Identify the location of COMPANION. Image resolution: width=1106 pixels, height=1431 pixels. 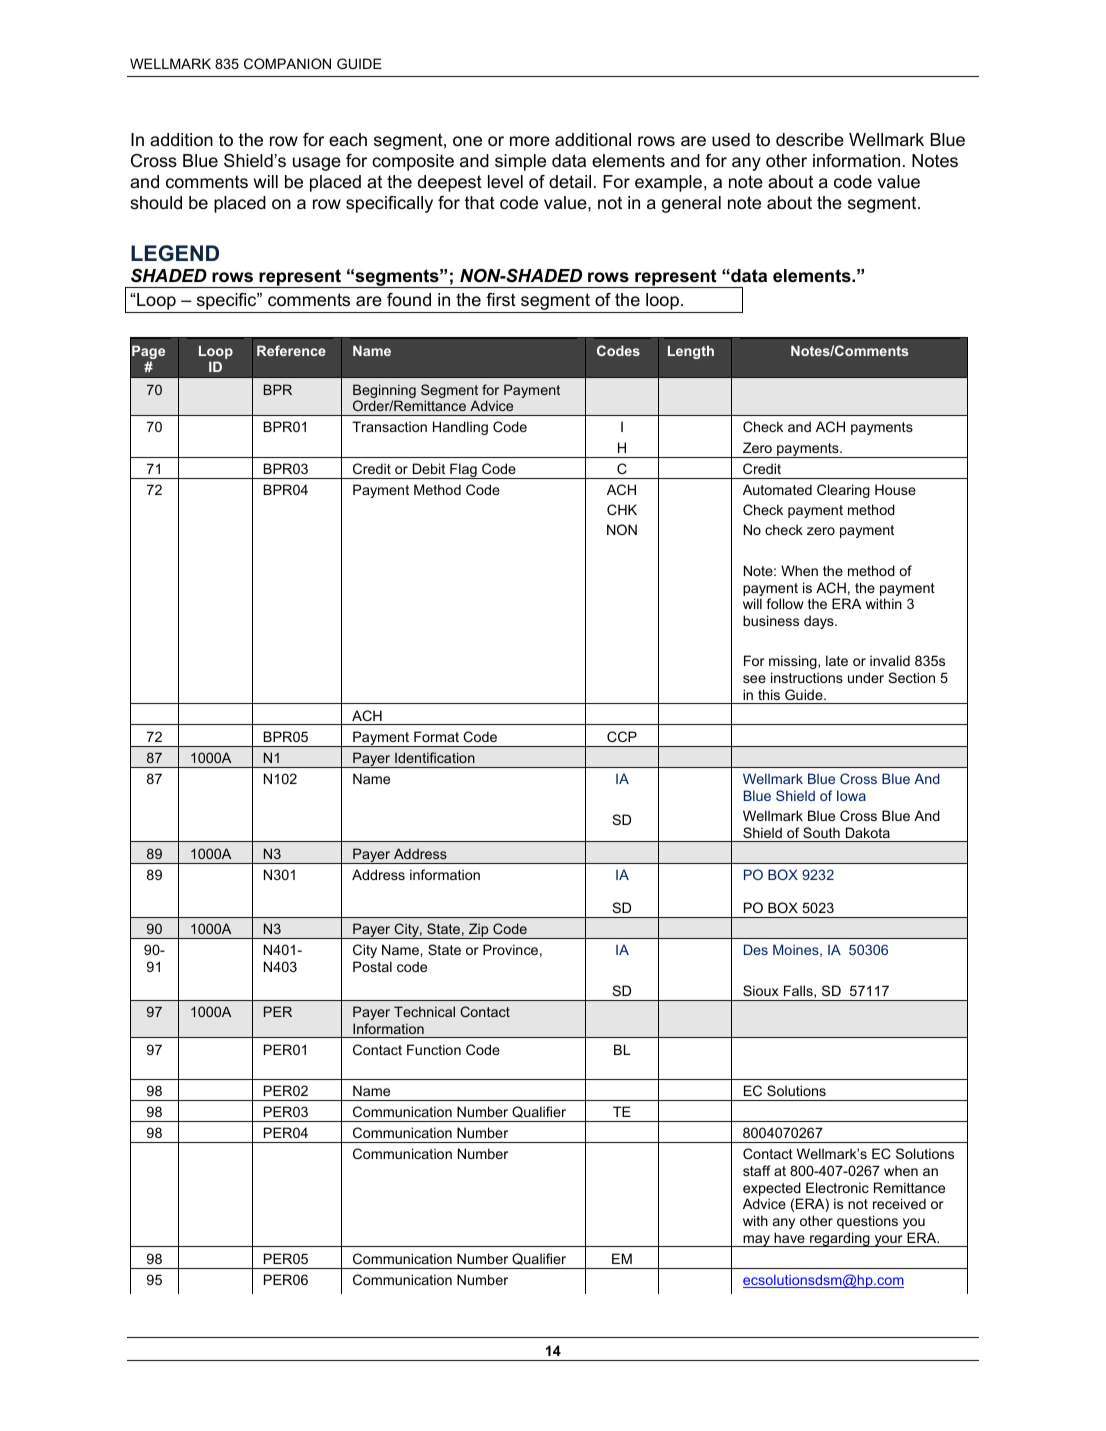
(287, 63).
